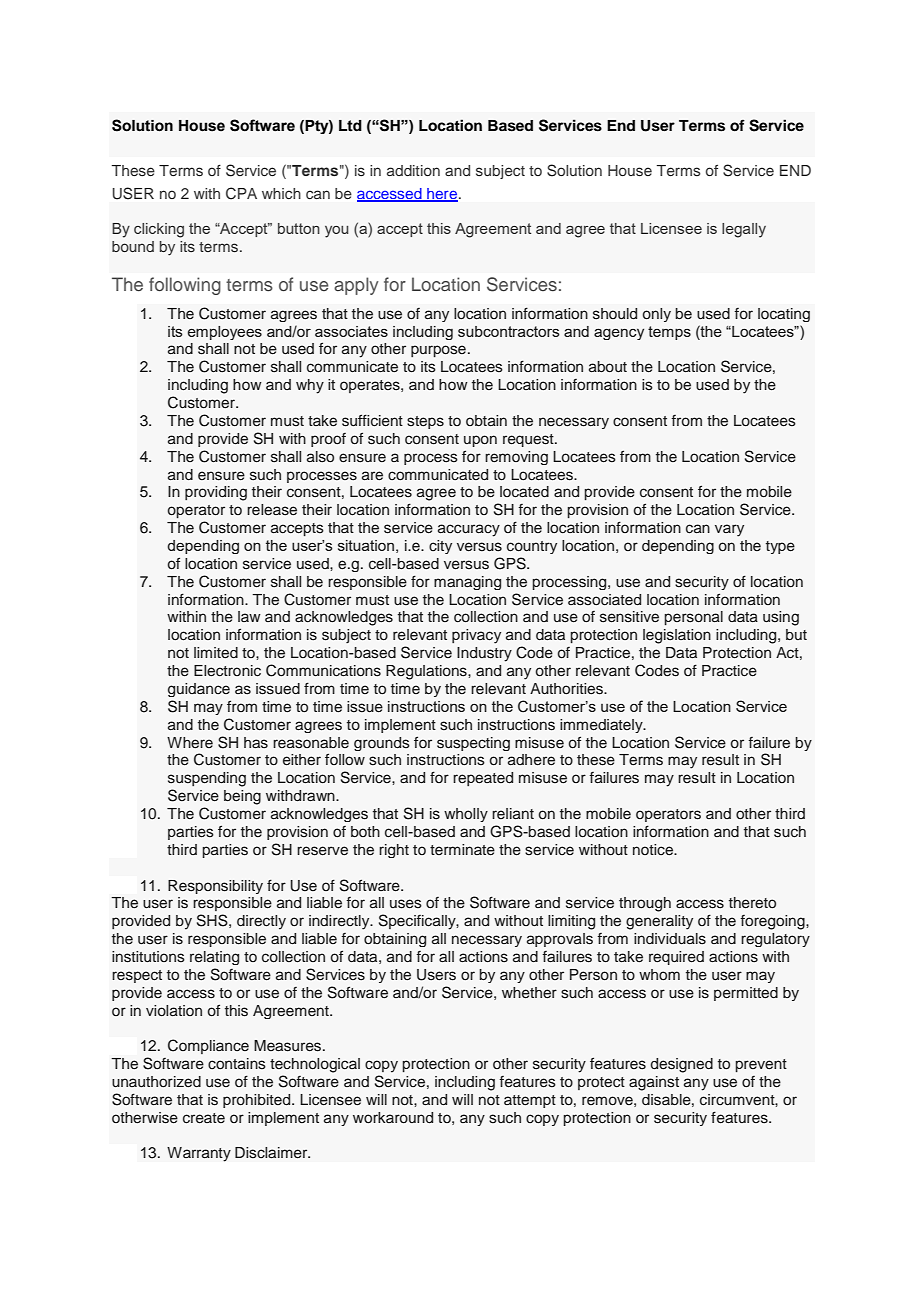 The image size is (924, 1308). I want to click on limited, so click(216, 653).
